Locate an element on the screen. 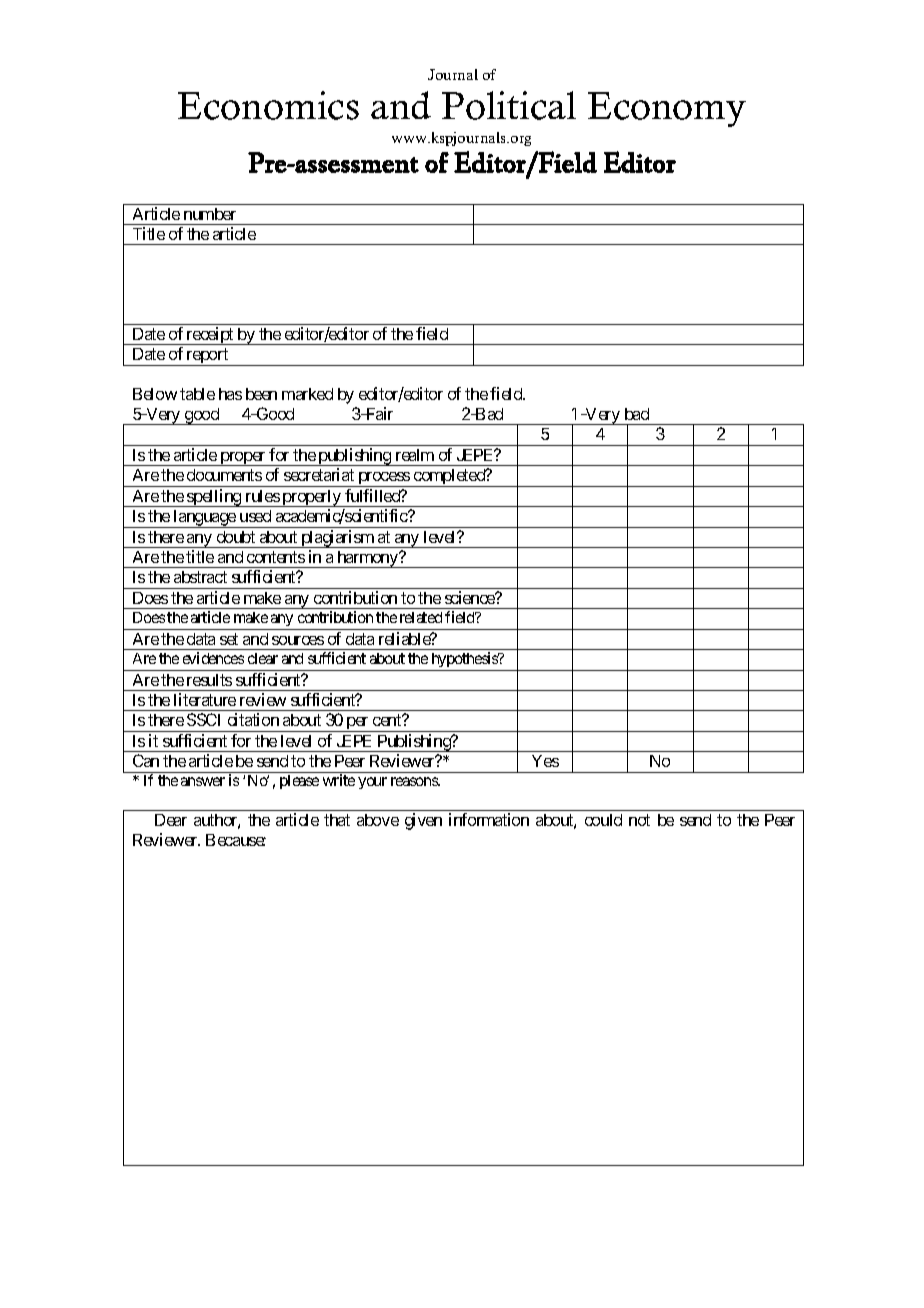 Image resolution: width=924 pixels, height=1308 pixels. abstract is located at coordinates (200, 577).
